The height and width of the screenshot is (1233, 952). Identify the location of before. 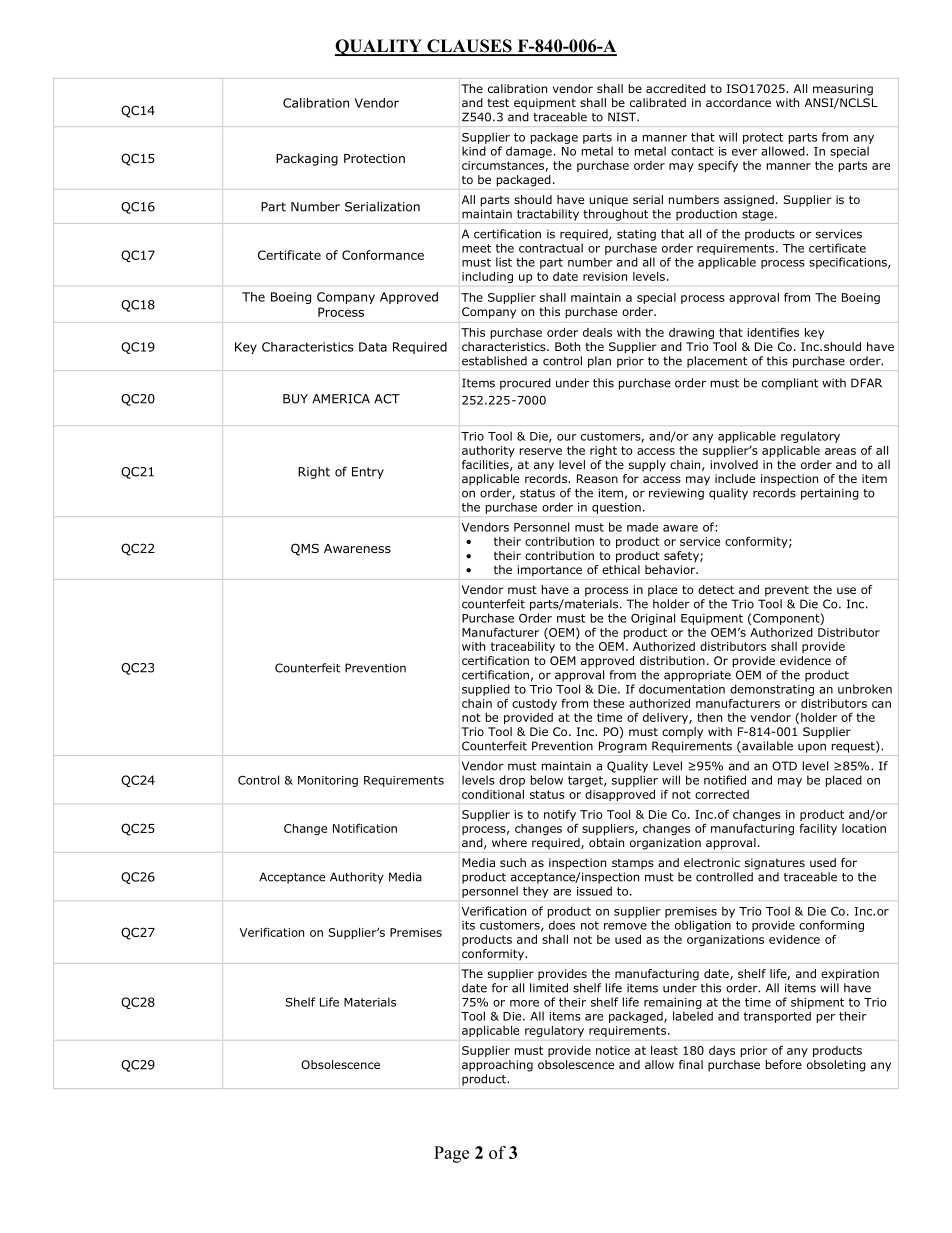
(784, 1064).
